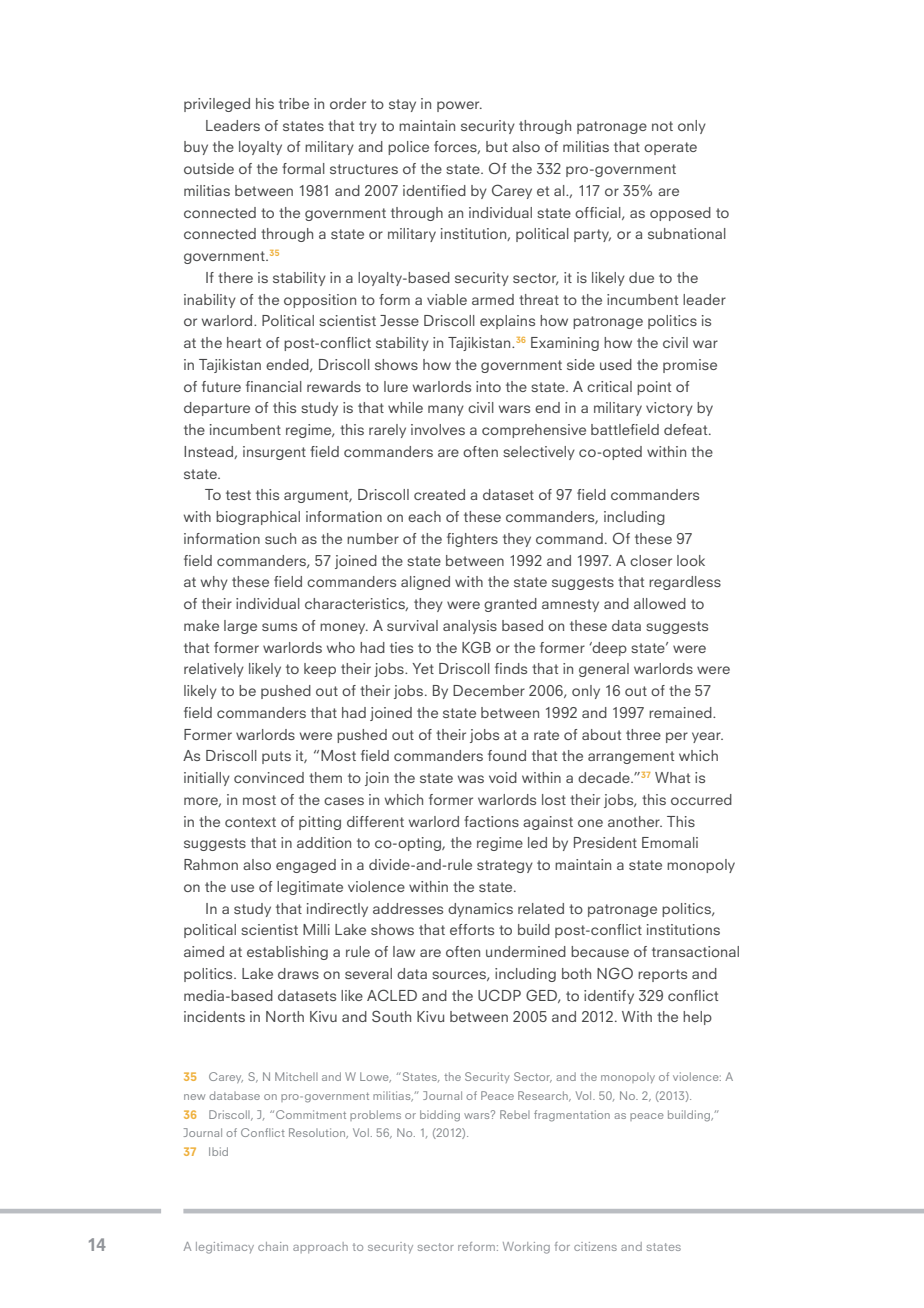 The height and width of the screenshot is (1308, 924). I want to click on power, so click(459, 106).
